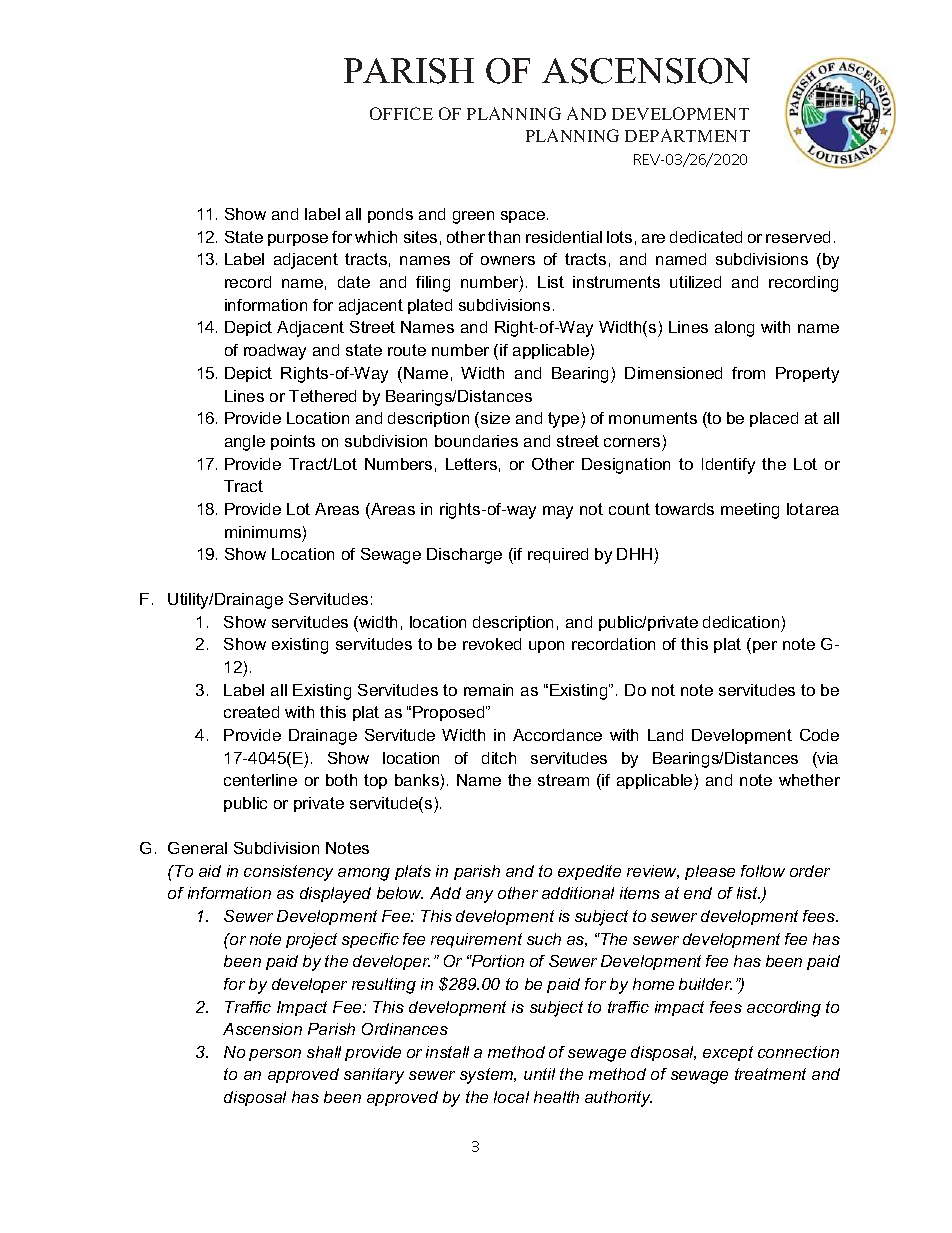 The height and width of the screenshot is (1233, 952). Describe the element at coordinates (479, 896) in the screenshot. I see `any` at that location.
